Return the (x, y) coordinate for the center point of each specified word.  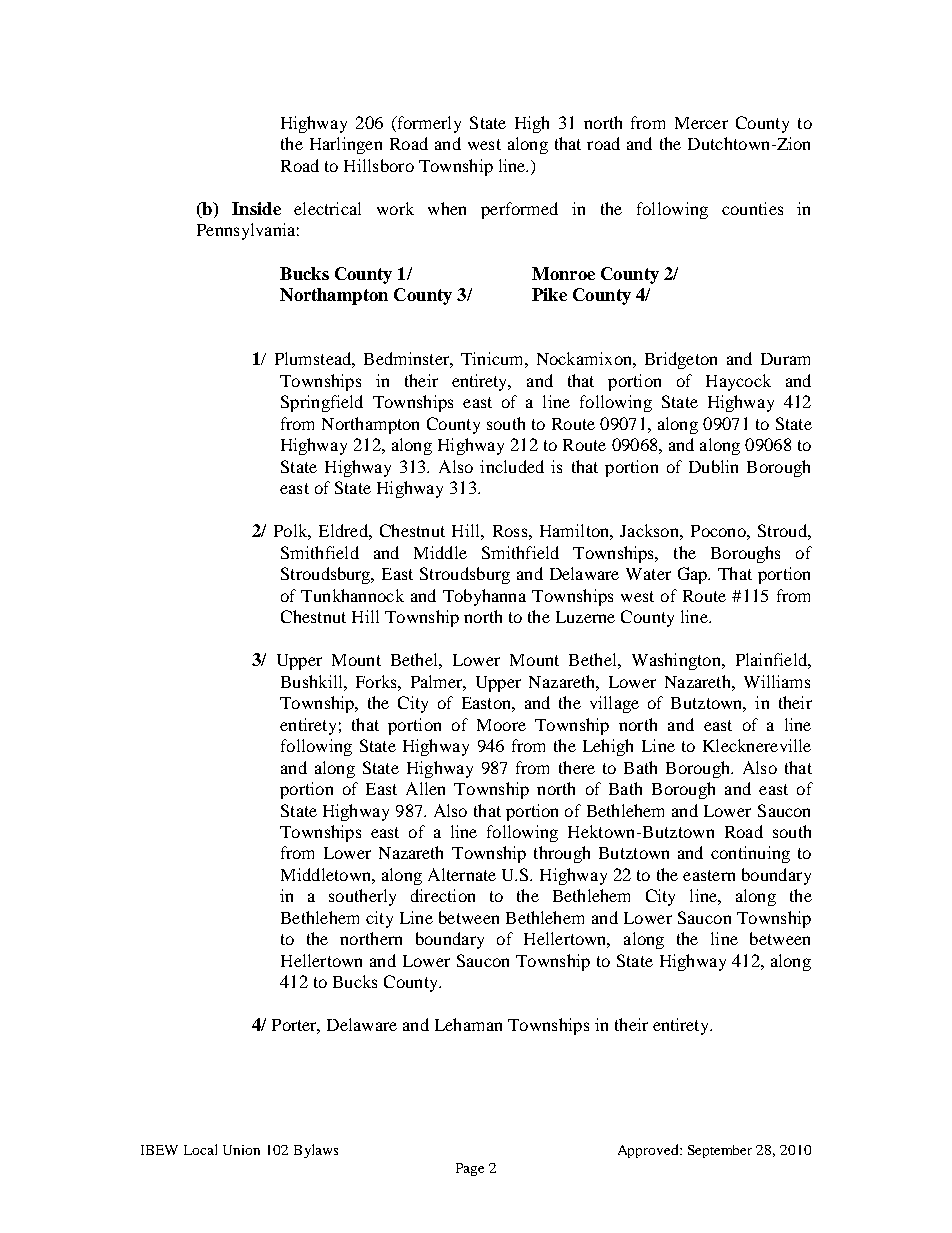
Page (470, 1169)
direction (443, 895)
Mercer (701, 123)
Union (241, 1150)
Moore (501, 725)
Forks (377, 681)
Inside (256, 208)
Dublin (713, 466)
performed (519, 210)
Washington (677, 661)
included (512, 466)
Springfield (322, 403)
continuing (750, 854)
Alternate (462, 874)
